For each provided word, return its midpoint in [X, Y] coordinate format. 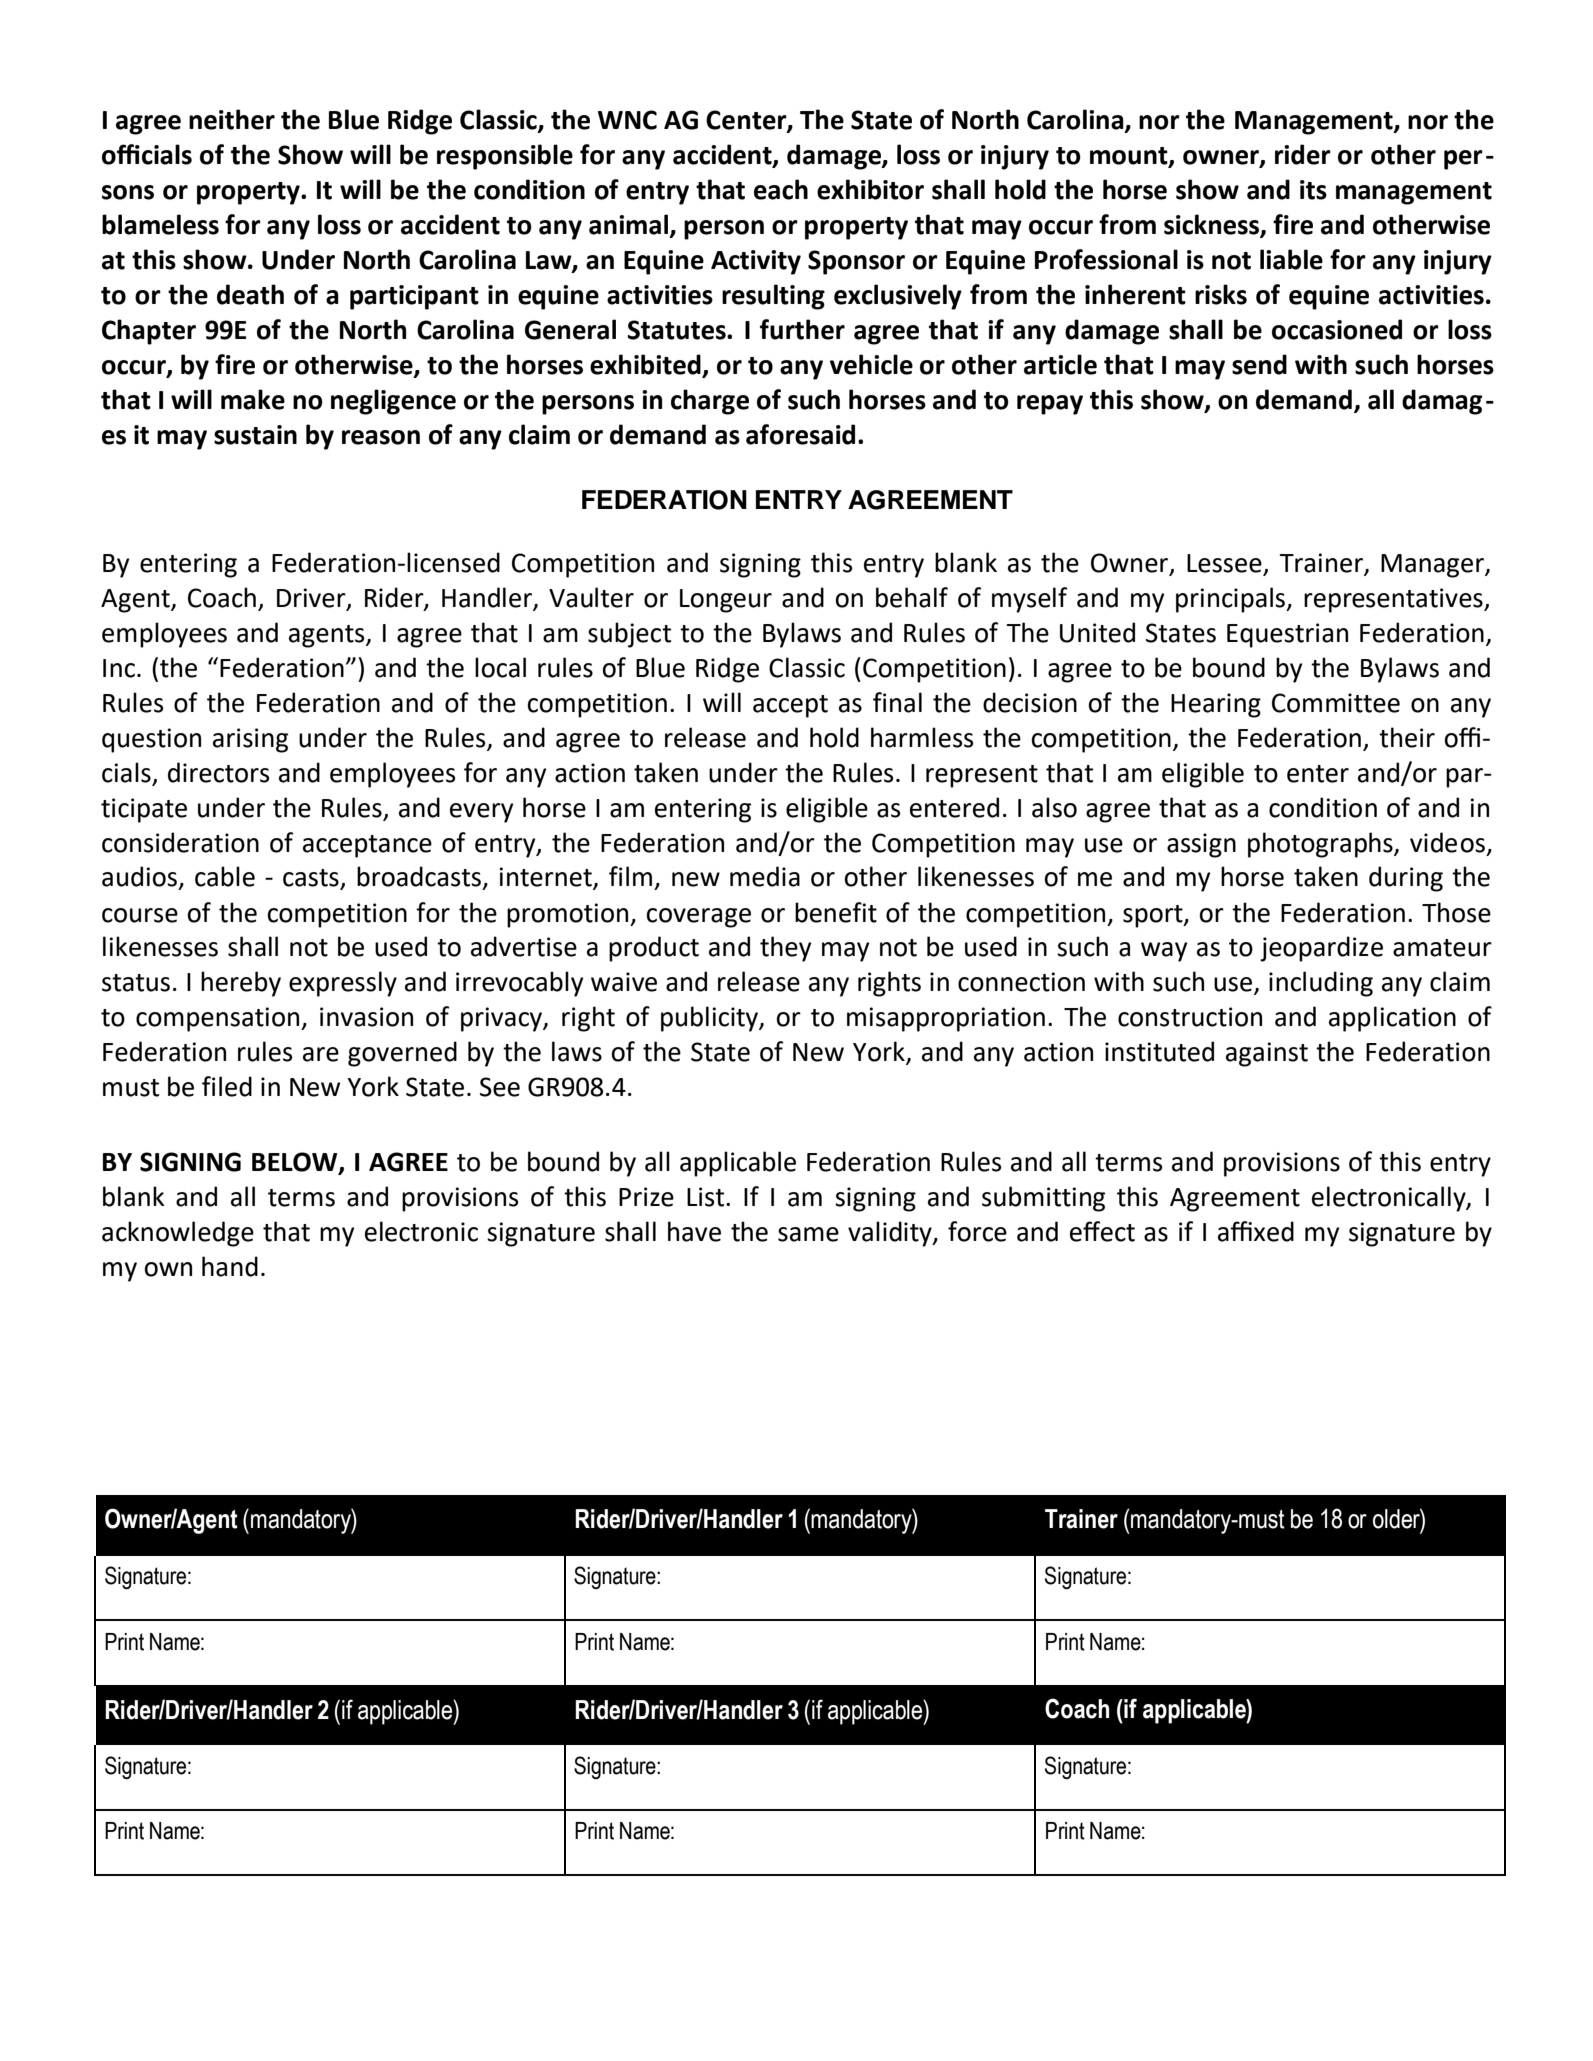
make [253, 399]
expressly [343, 984]
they [785, 949]
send [1259, 364]
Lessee [1225, 564]
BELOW [296, 1163]
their [1407, 737]
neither [232, 119]
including [1321, 984]
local [500, 667]
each [781, 189]
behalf [912, 597]
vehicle [871, 364]
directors [218, 772]
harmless [922, 737]
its [1313, 190]
